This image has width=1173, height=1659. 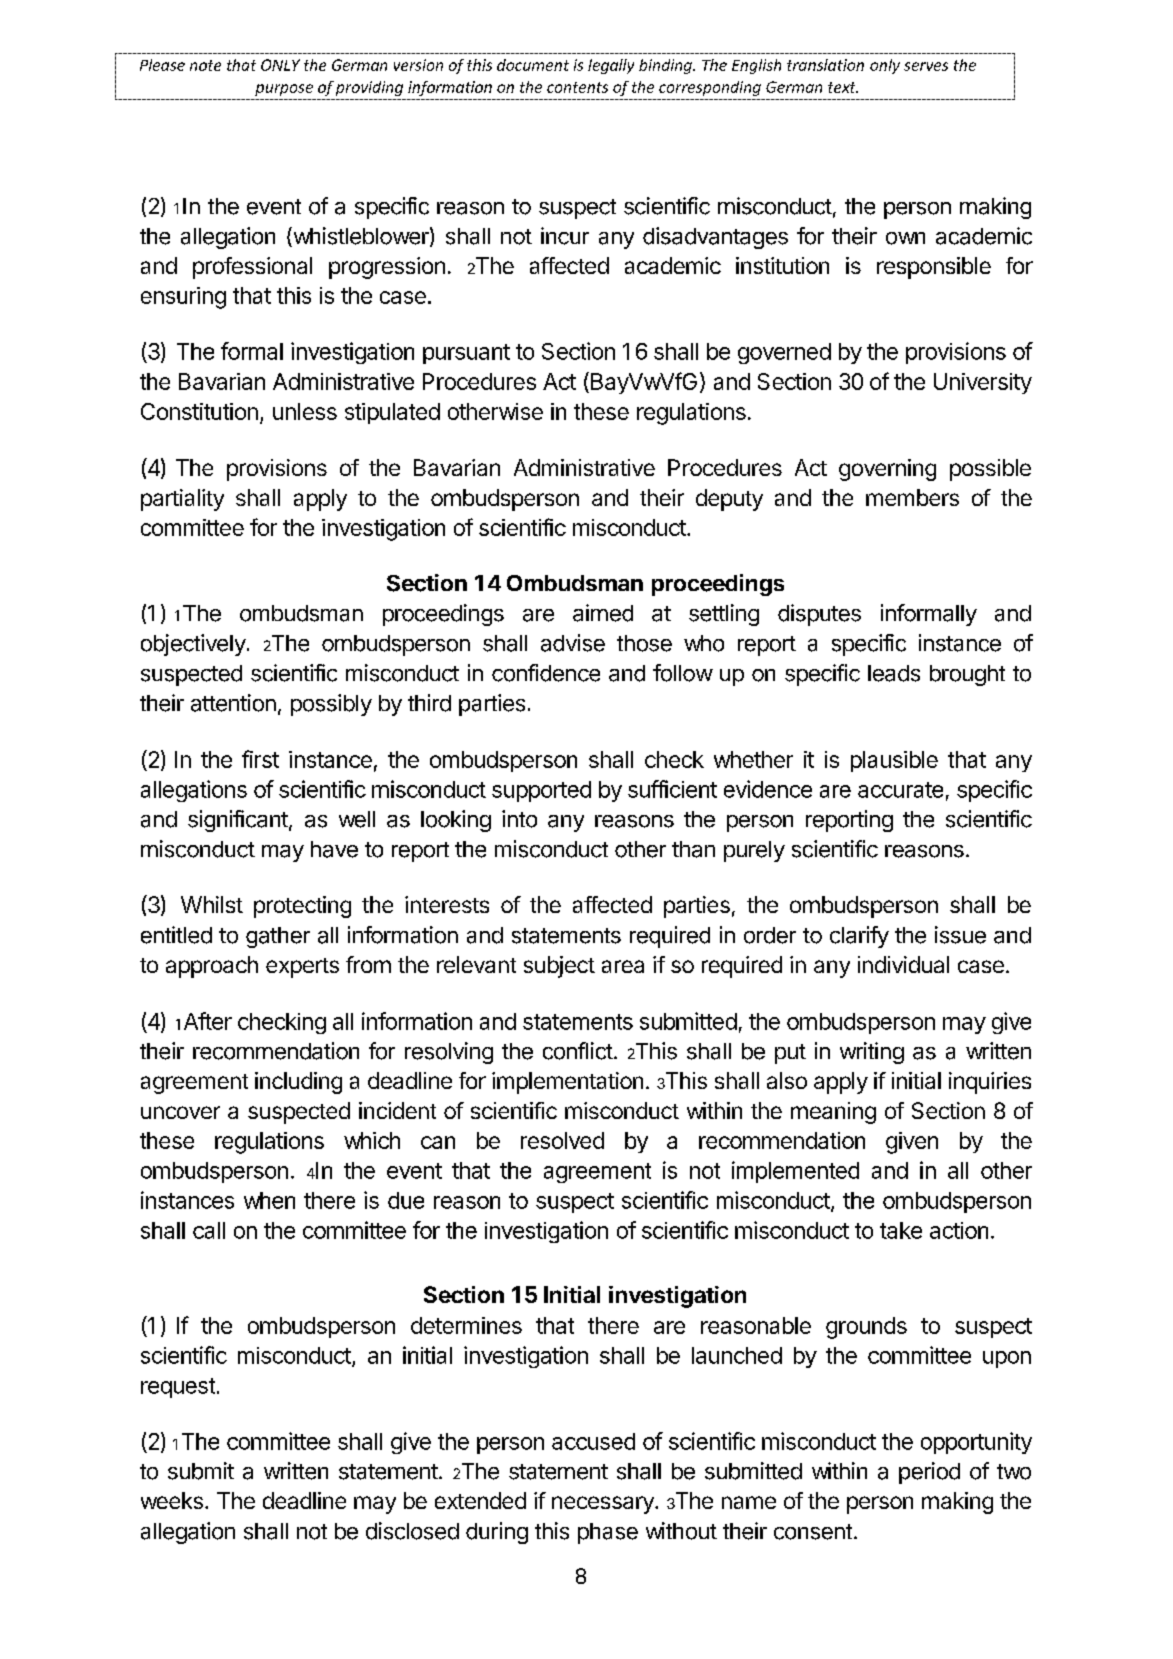 What do you see at coordinates (172, 1500) in the image?
I see `weeks` at bounding box center [172, 1500].
